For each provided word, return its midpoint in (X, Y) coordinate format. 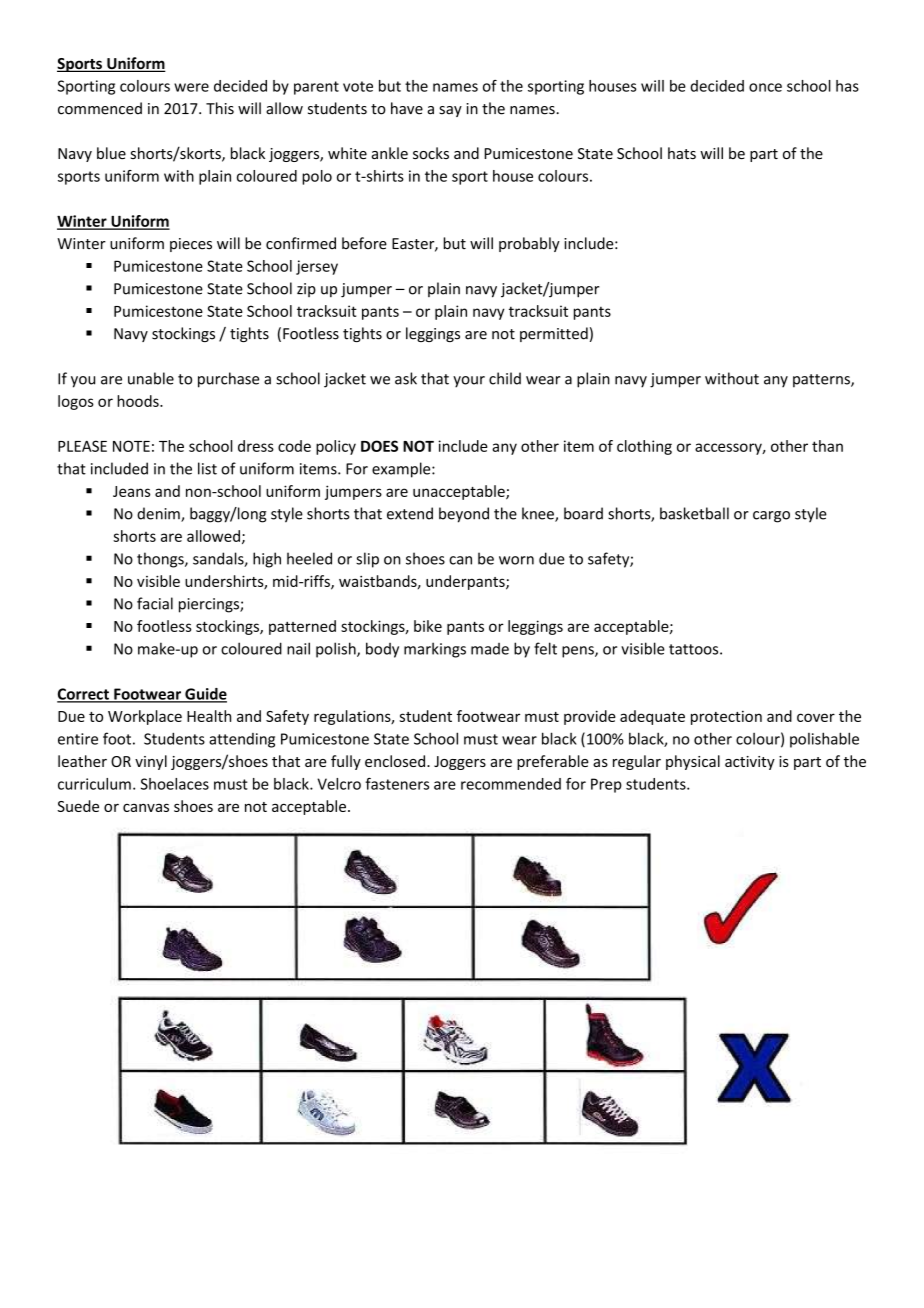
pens (579, 652)
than (827, 446)
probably (529, 244)
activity (750, 763)
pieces (191, 245)
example (402, 470)
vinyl (151, 762)
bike (428, 626)
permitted (554, 334)
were (191, 87)
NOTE (131, 446)
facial (155, 603)
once (765, 87)
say (450, 111)
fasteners (397, 784)
